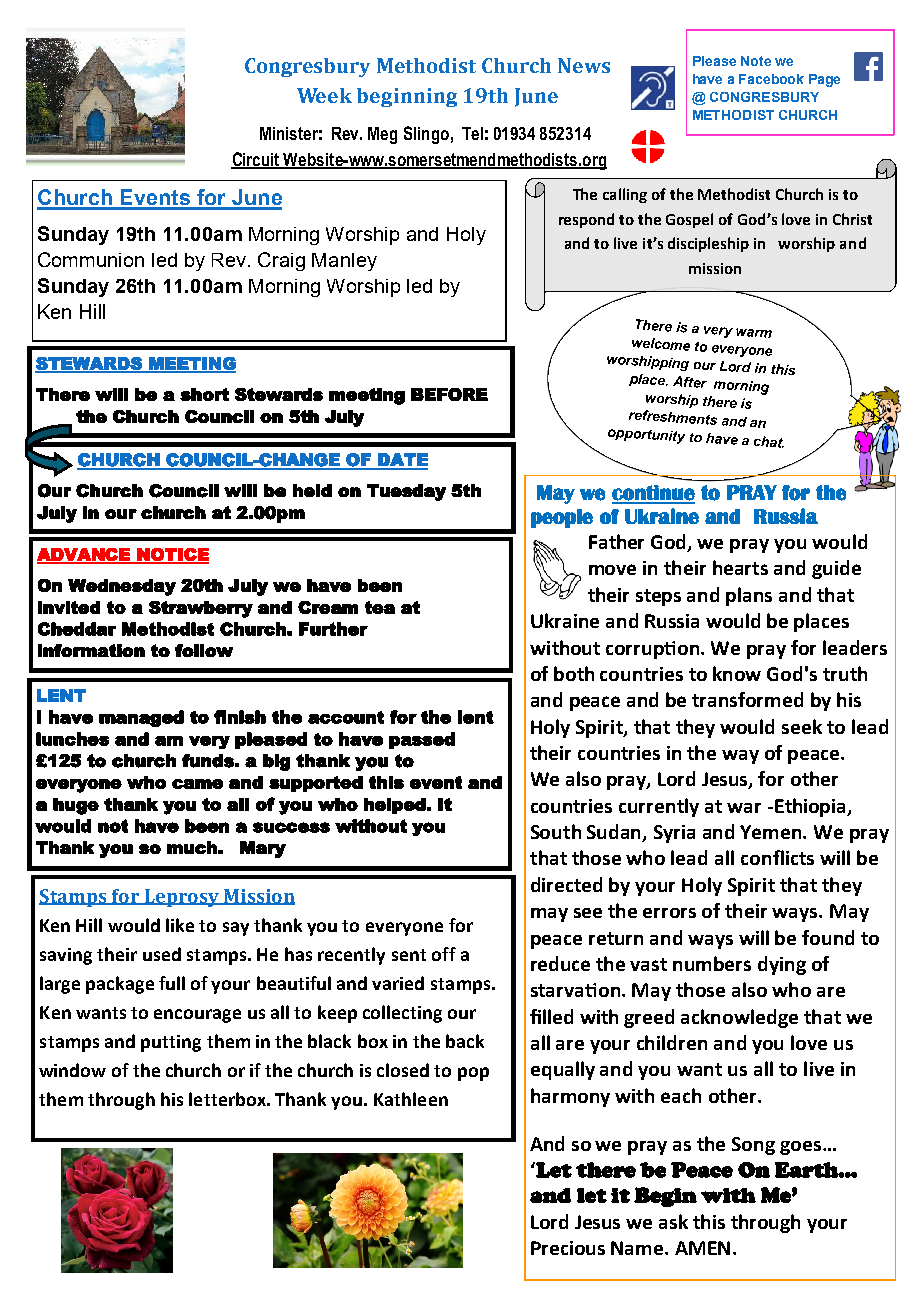 Image resolution: width=924 pixels, height=1308 pixels. I want to click on Leprosy, so click(181, 898).
